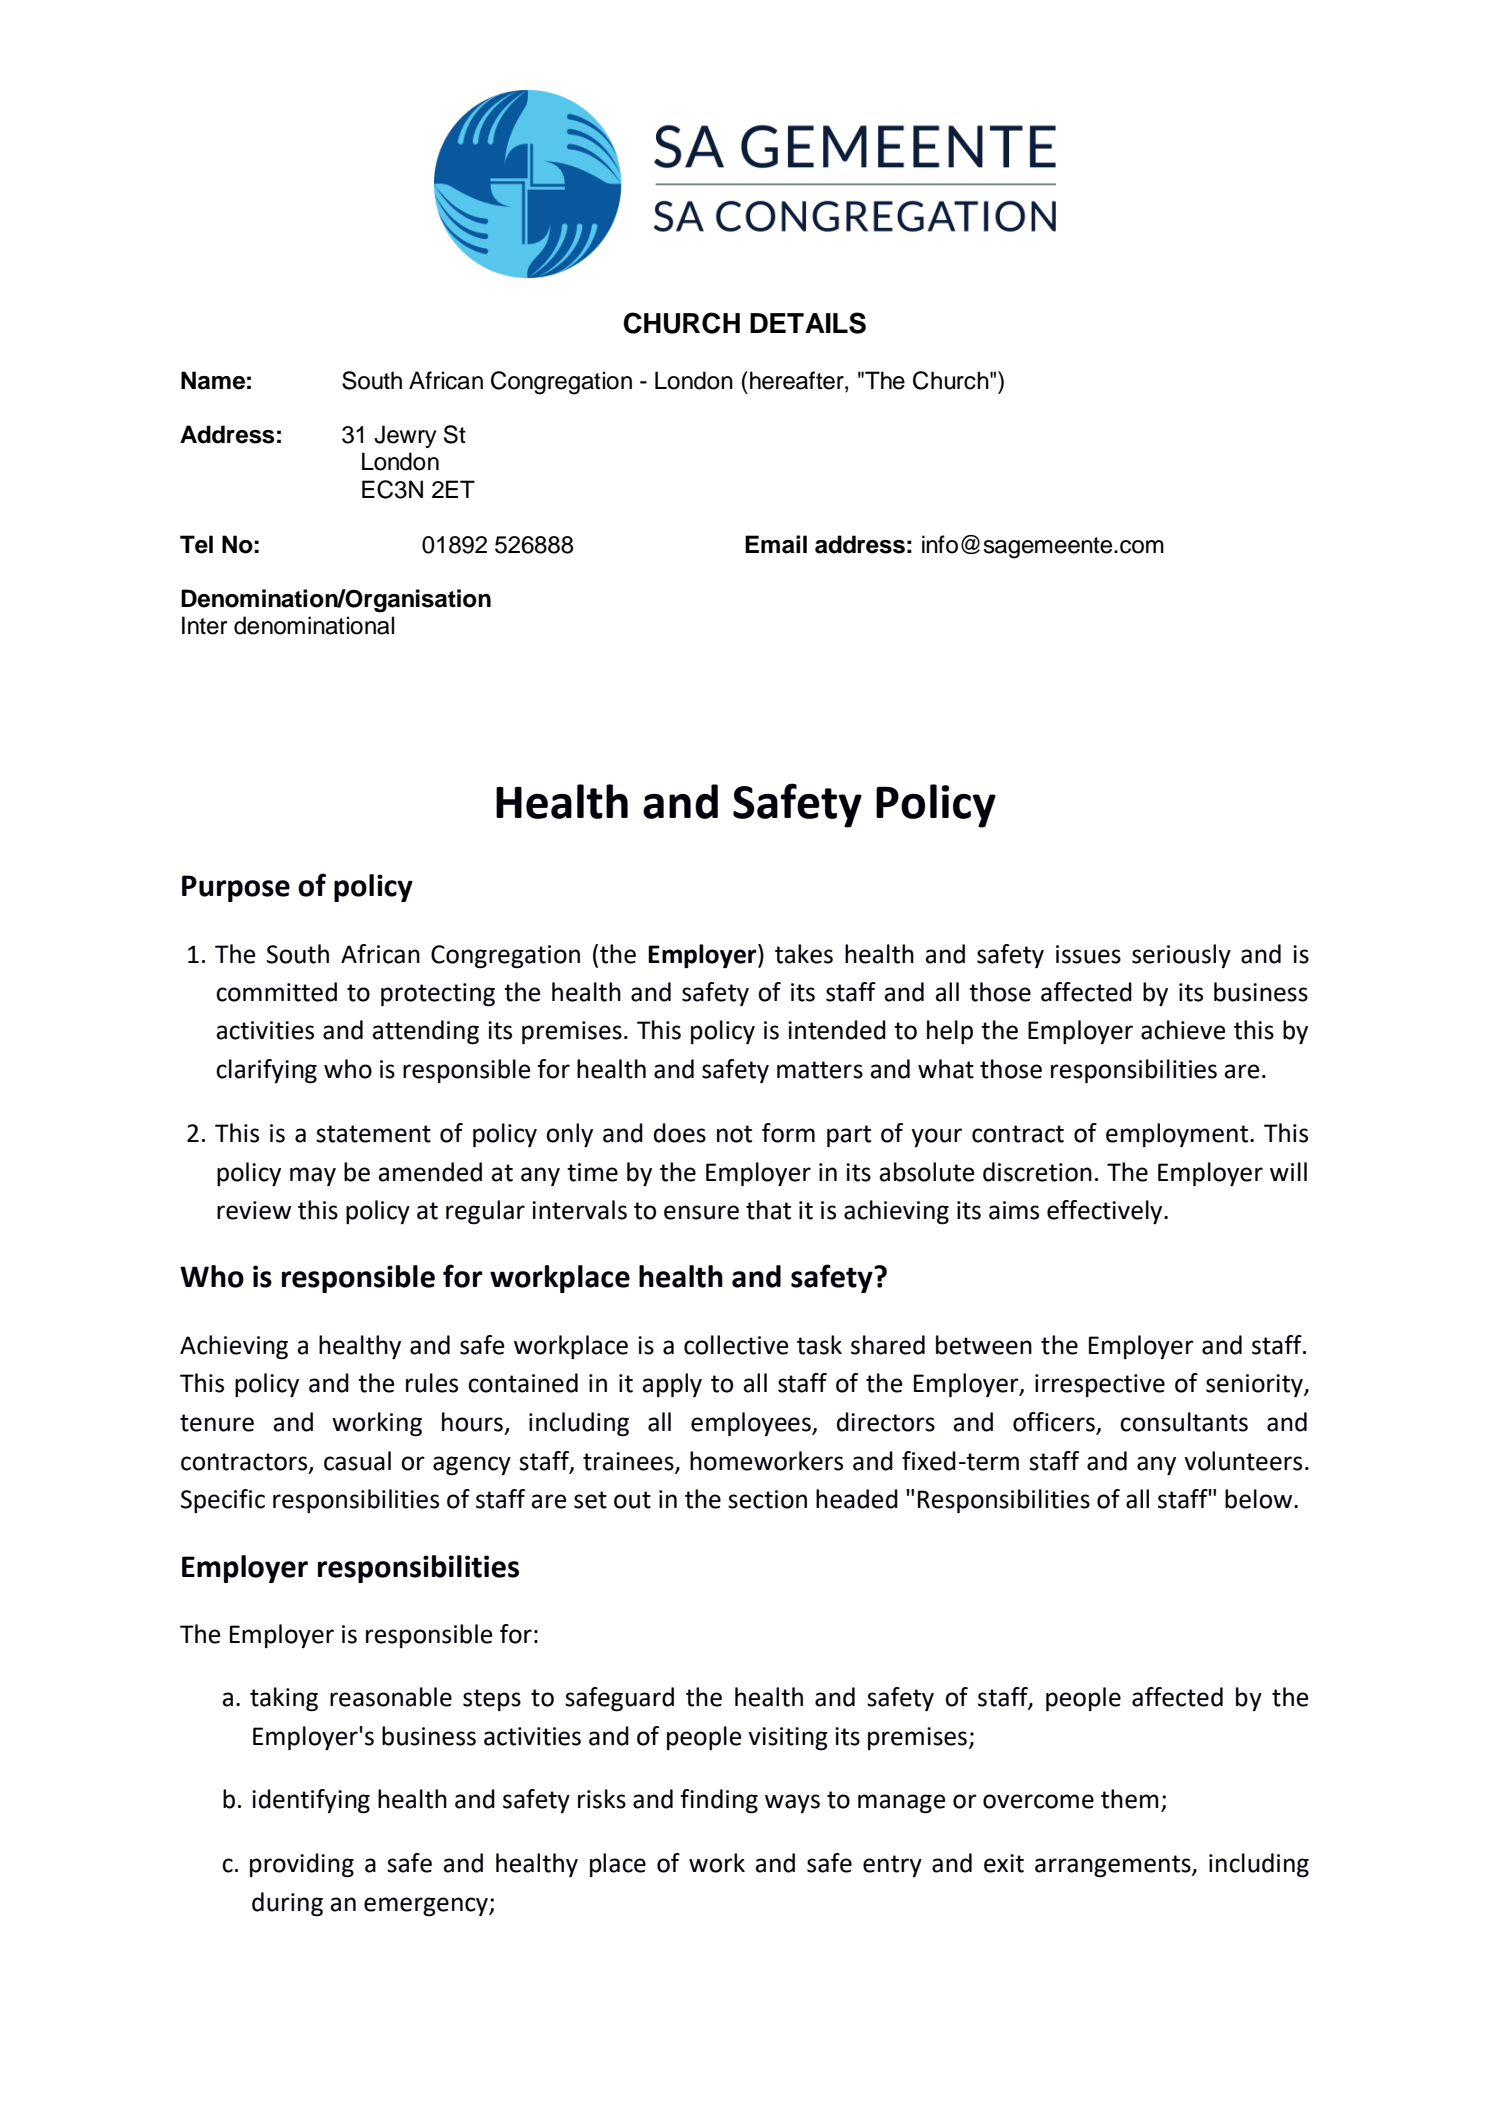 This screenshot has width=1490, height=2107. I want to click on providing, so click(302, 1865).
